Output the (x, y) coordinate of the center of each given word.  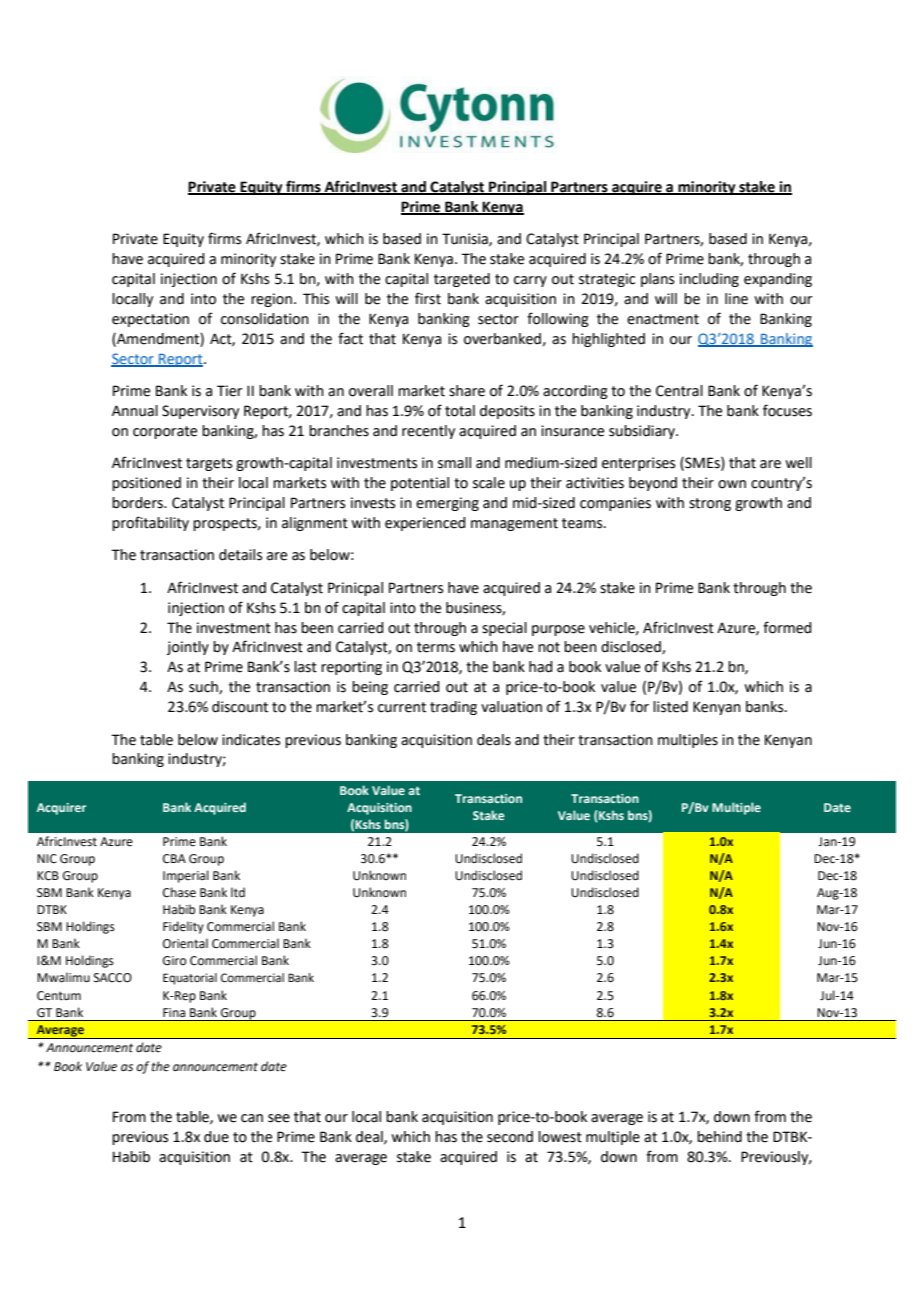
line (736, 299)
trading (453, 708)
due (216, 1137)
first (428, 298)
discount (240, 707)
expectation (150, 320)
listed (670, 707)
